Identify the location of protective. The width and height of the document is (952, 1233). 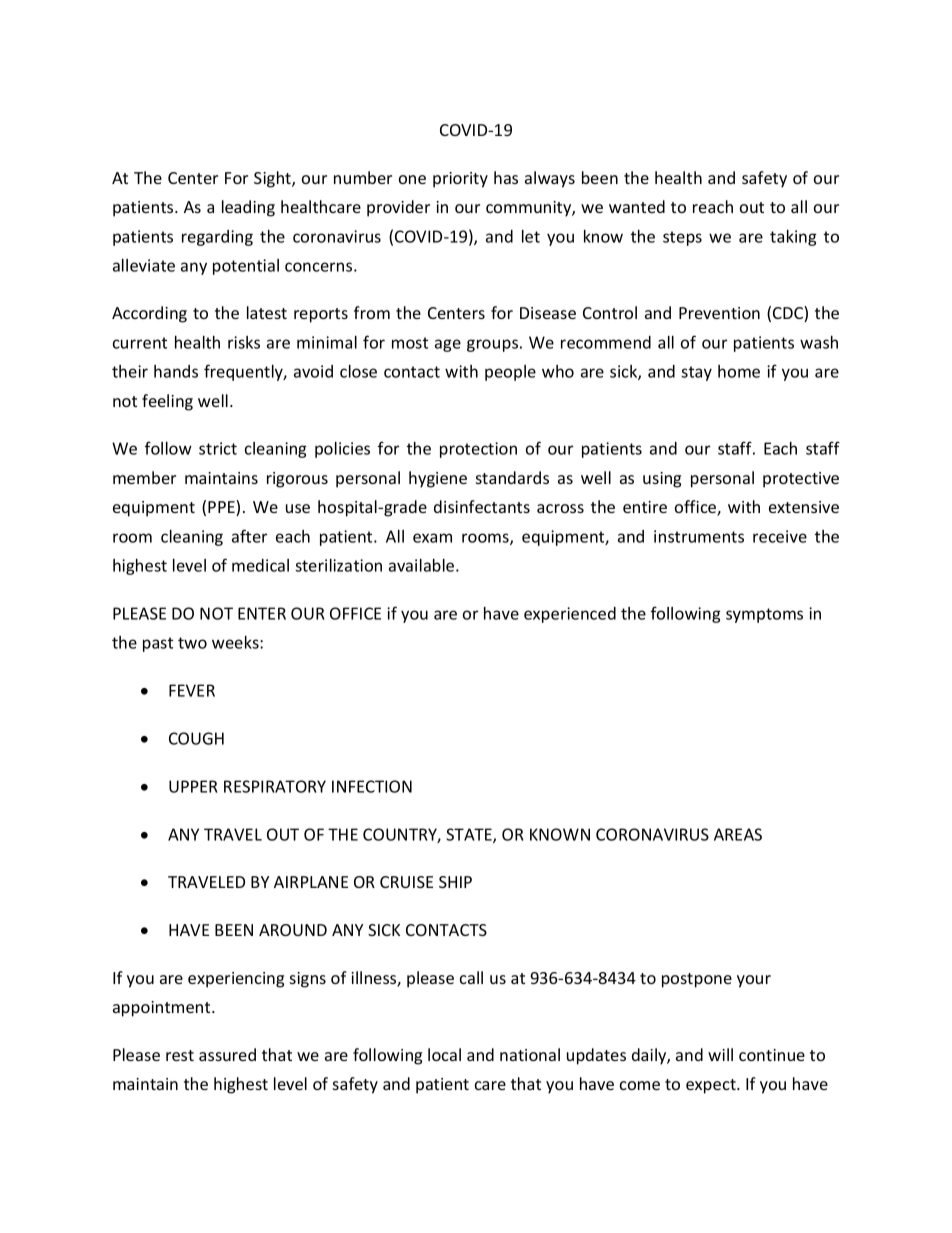
(801, 480).
